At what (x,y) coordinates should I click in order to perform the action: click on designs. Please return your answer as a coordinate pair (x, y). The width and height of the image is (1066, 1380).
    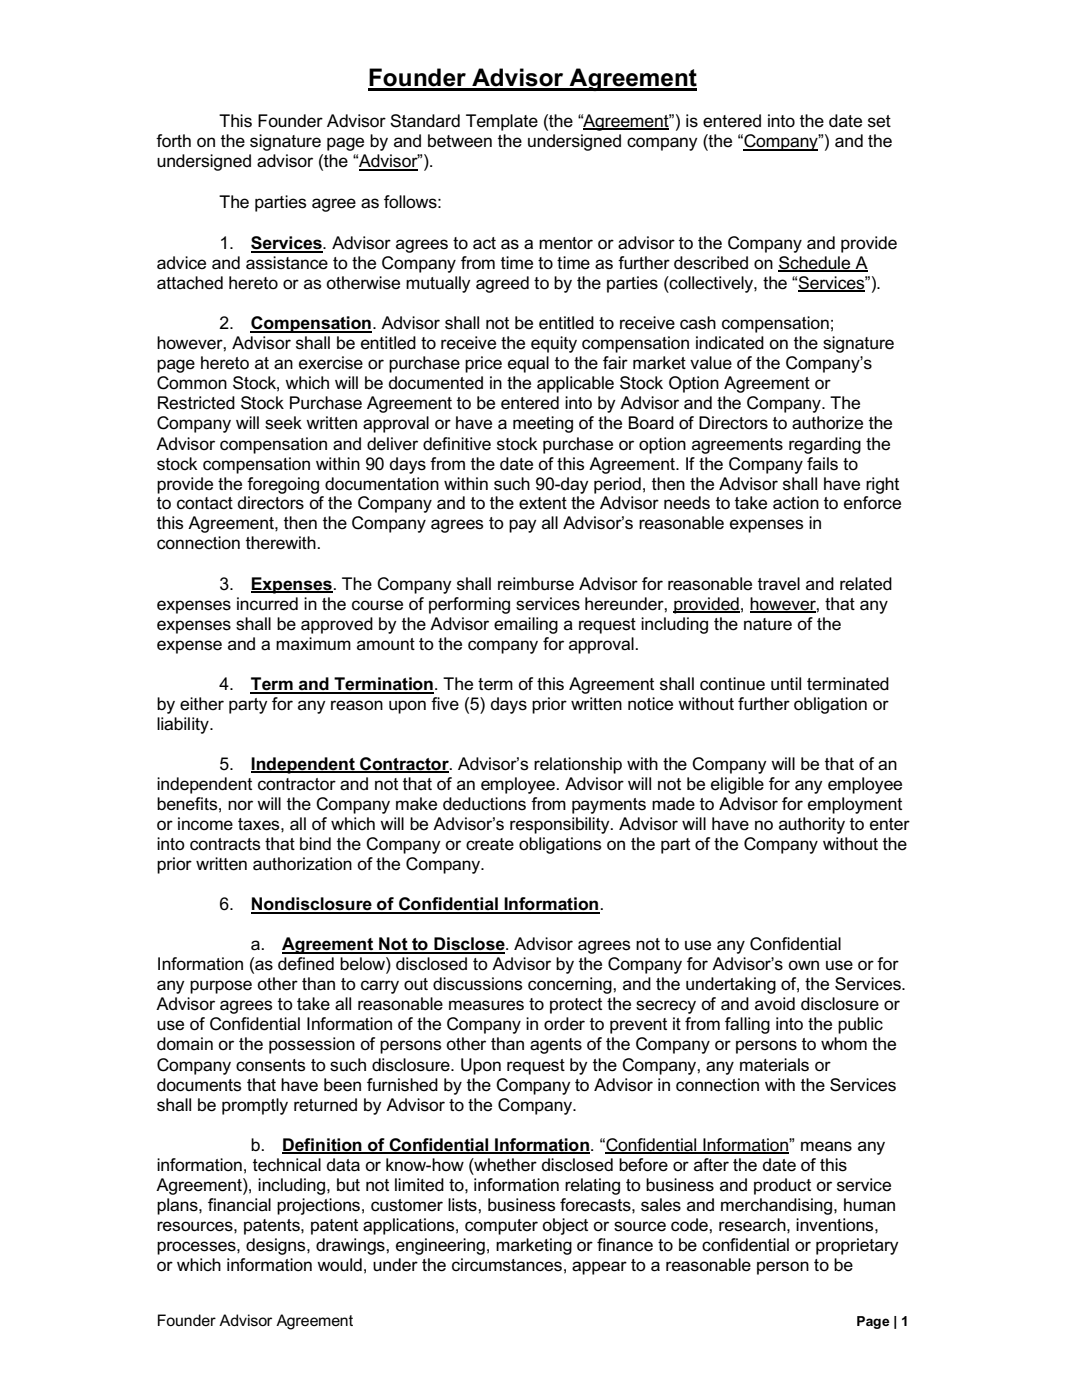
    Looking at the image, I should click on (277, 1246).
